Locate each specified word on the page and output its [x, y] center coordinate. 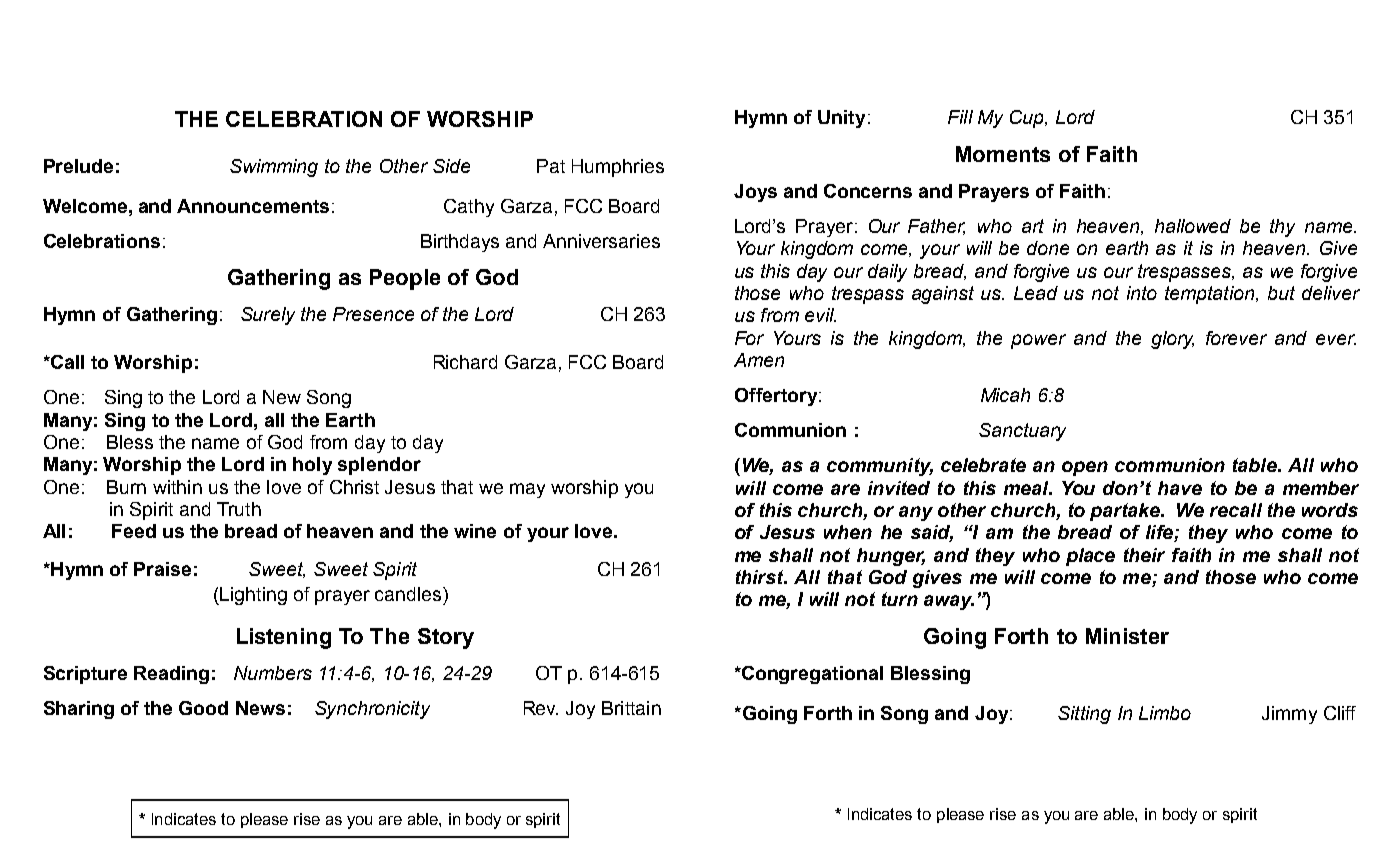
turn [900, 599]
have [1180, 488]
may [527, 490]
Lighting [252, 596]
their [1144, 555]
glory [1172, 340]
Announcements [253, 206]
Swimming [274, 168]
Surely [268, 316]
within [177, 487]
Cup [1028, 119]
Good [203, 708]
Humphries [618, 168]
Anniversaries [601, 241]
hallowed [1193, 226]
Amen [759, 360]
